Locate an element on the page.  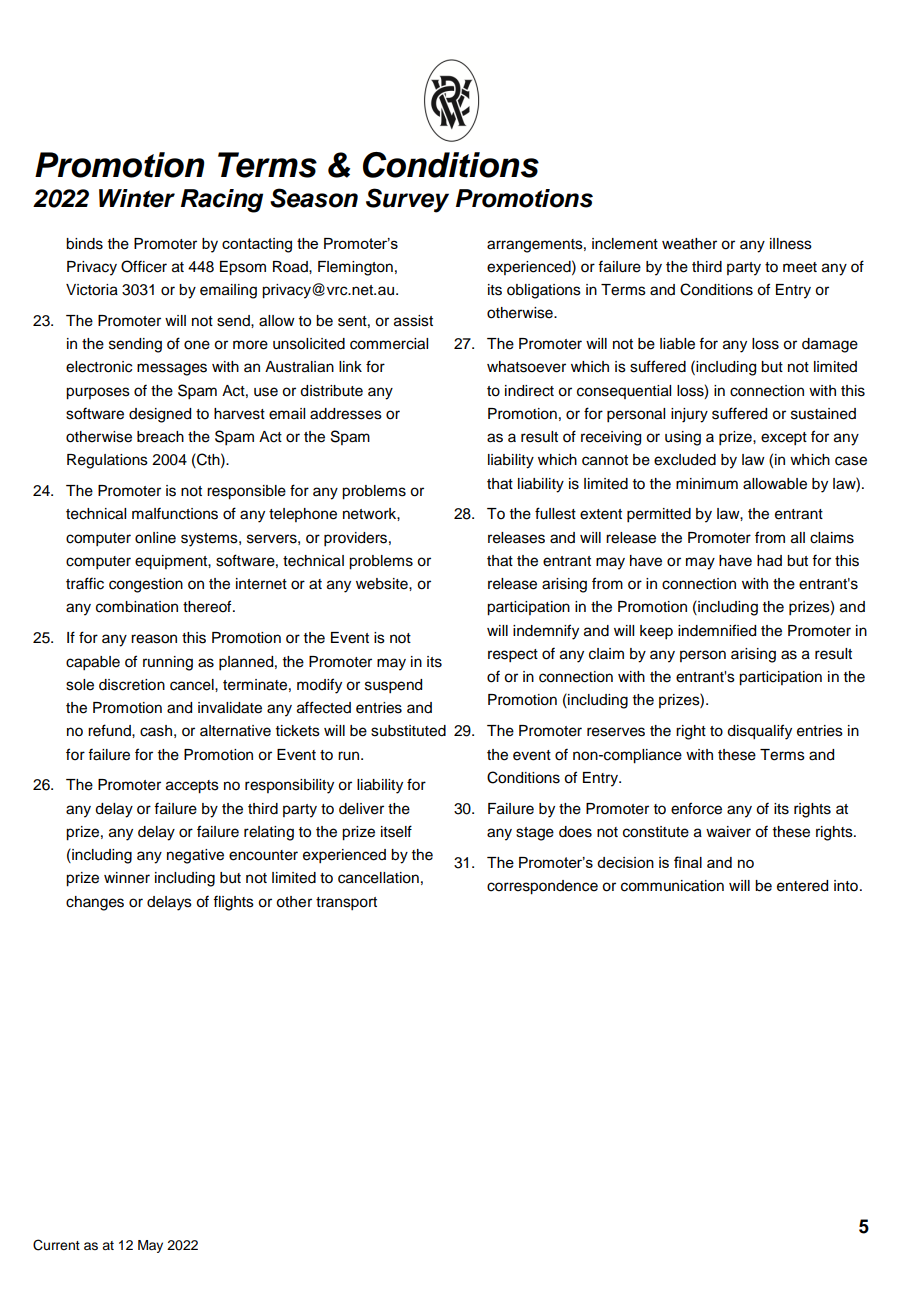
indemnified is located at coordinates (717, 630).
